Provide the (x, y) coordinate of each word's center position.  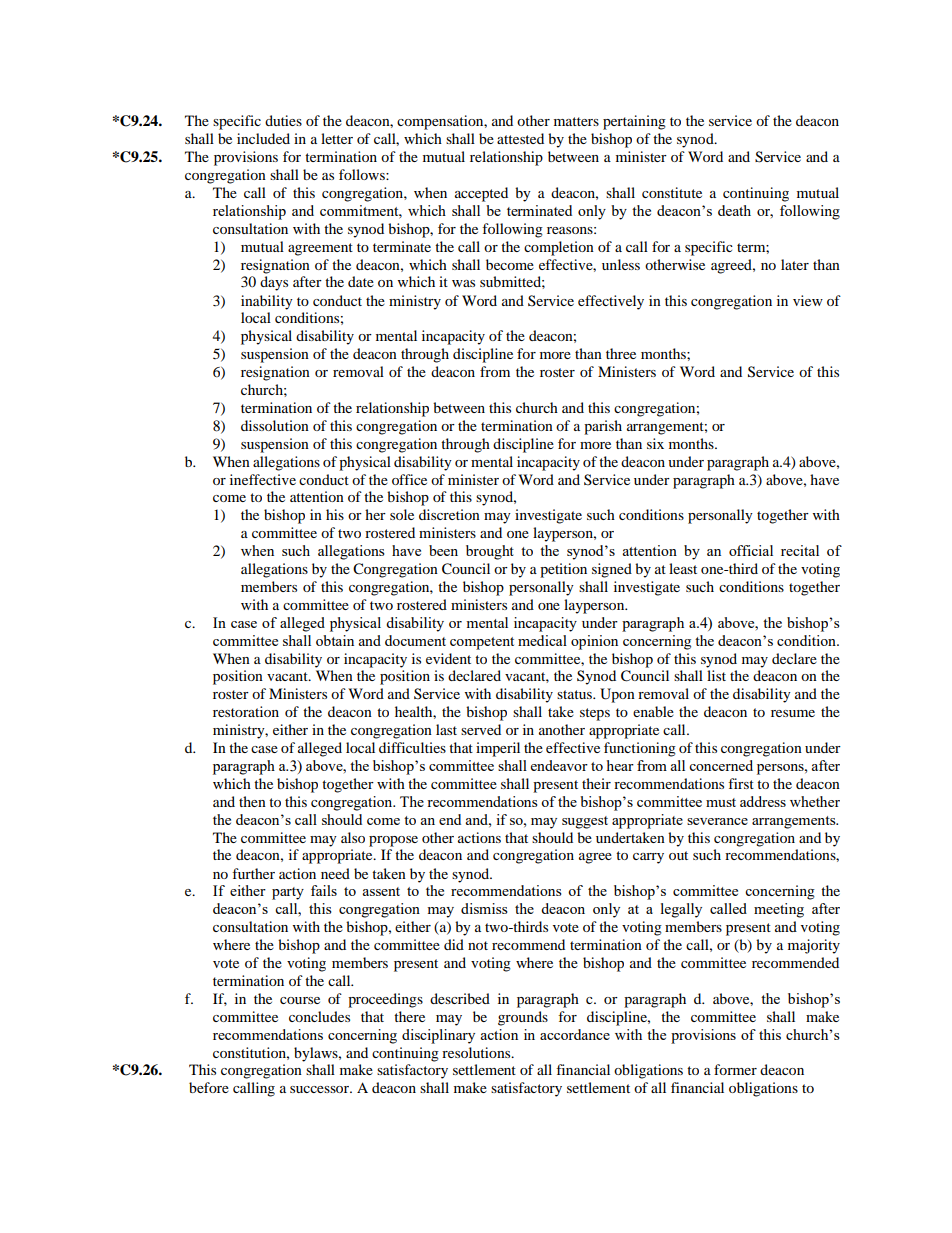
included (263, 138)
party (288, 893)
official (751, 550)
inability (267, 302)
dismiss (484, 908)
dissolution (275, 425)
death (734, 210)
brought (490, 552)
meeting (779, 910)
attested (520, 138)
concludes (319, 1016)
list (716, 675)
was (463, 283)
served (481, 729)
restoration (246, 711)
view (808, 300)
